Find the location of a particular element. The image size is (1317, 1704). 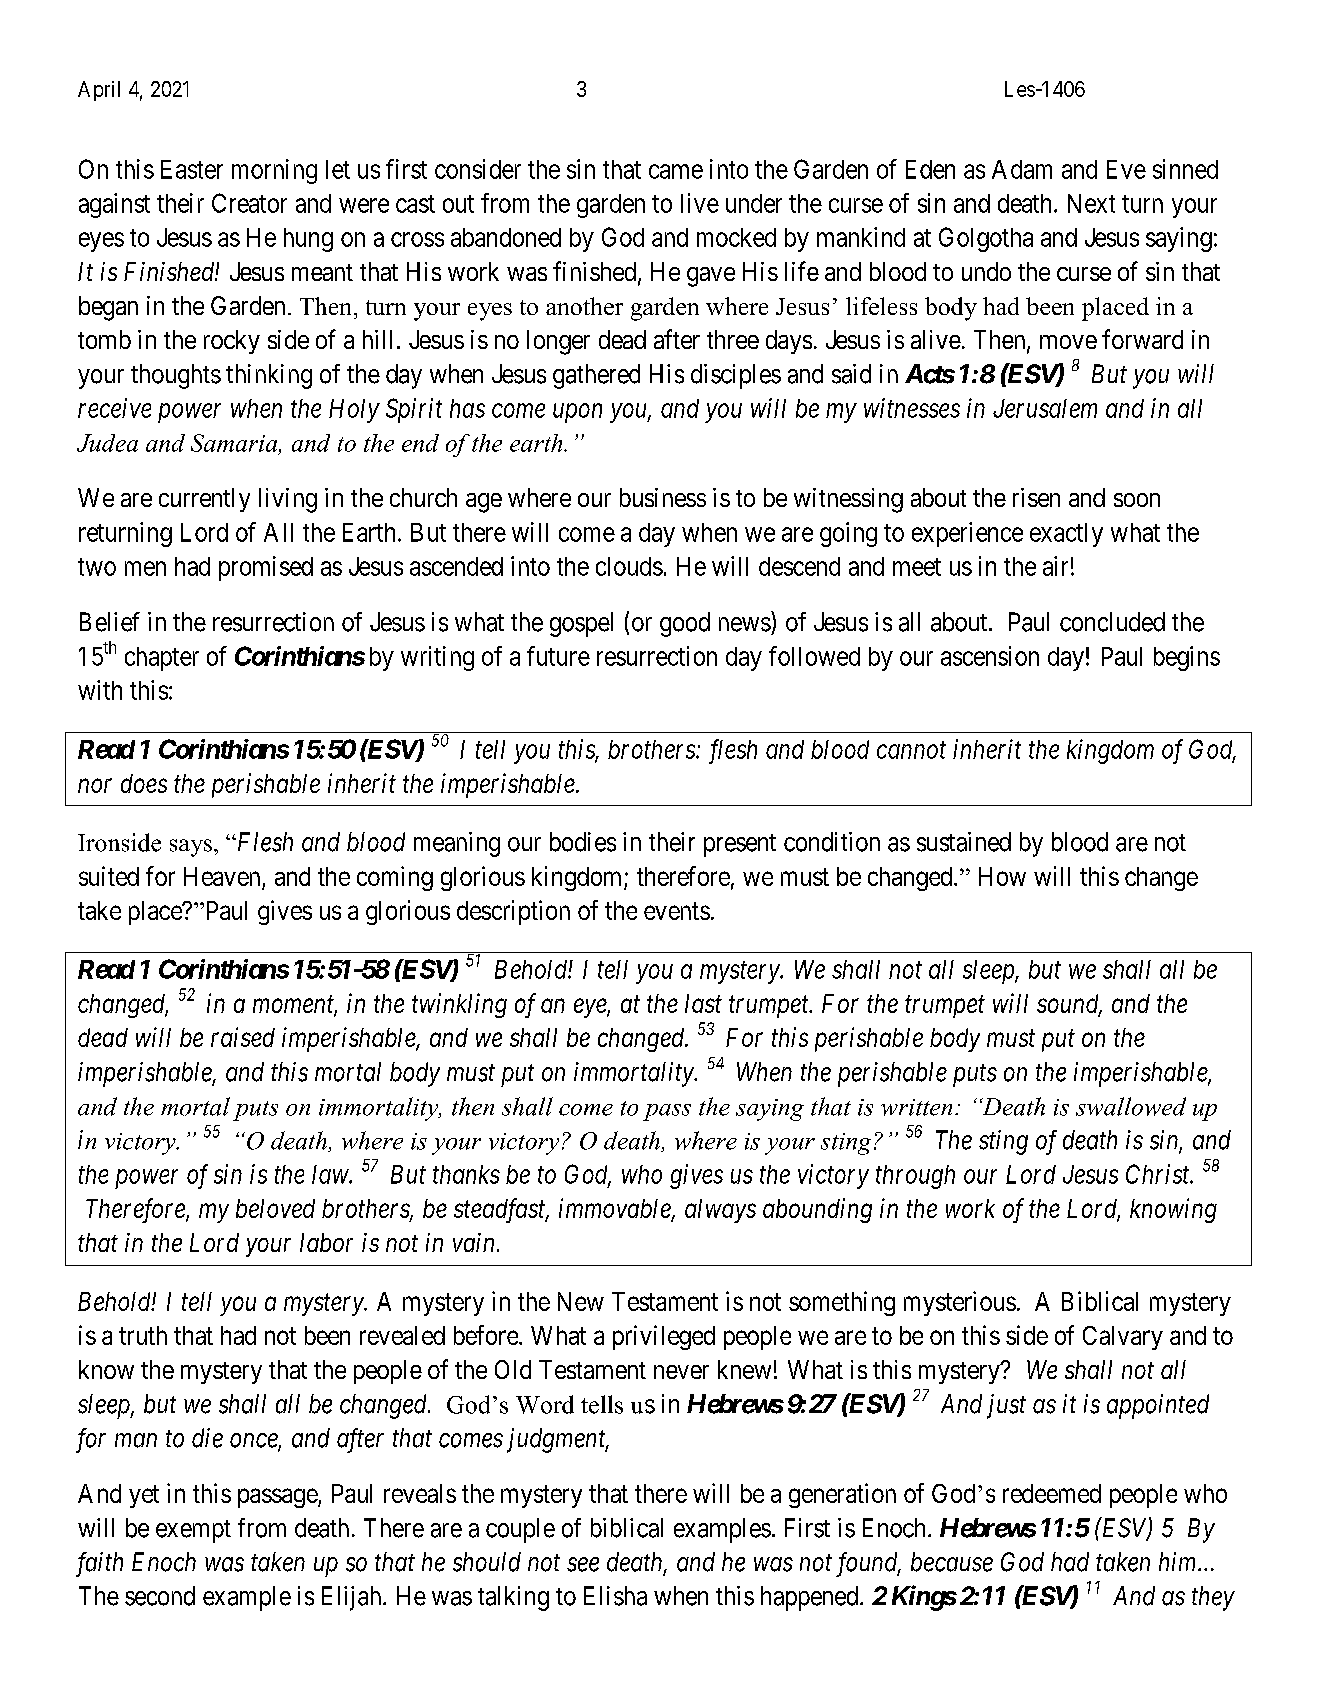

exempt is located at coordinates (193, 1531).
